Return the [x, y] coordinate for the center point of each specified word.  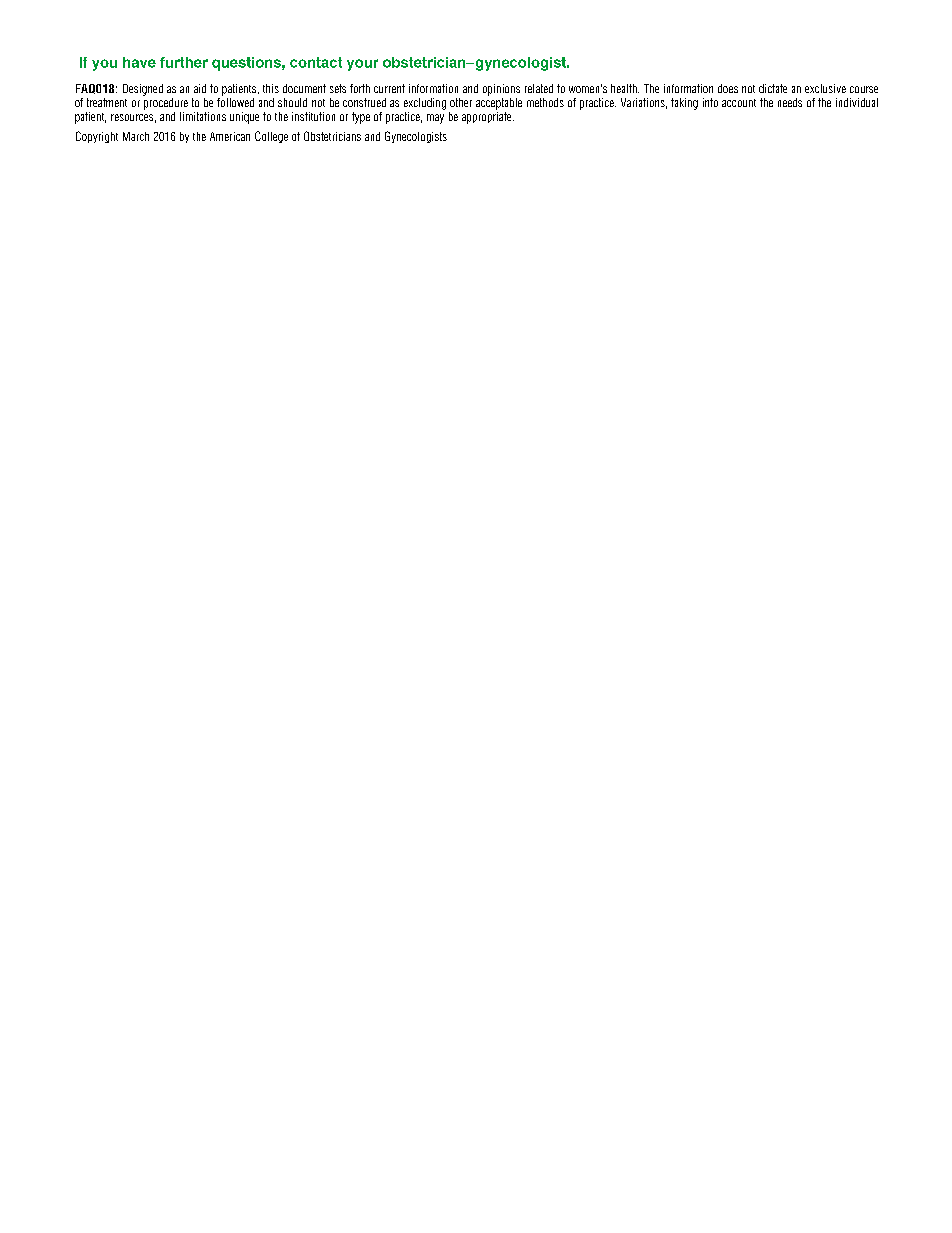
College [271, 137]
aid [200, 88]
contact [316, 62]
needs [790, 102]
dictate [773, 88]
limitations [203, 116]
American [230, 136]
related [539, 88]
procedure [166, 104]
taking [684, 104]
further [184, 62]
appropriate [488, 118]
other [461, 102]
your [362, 65]
